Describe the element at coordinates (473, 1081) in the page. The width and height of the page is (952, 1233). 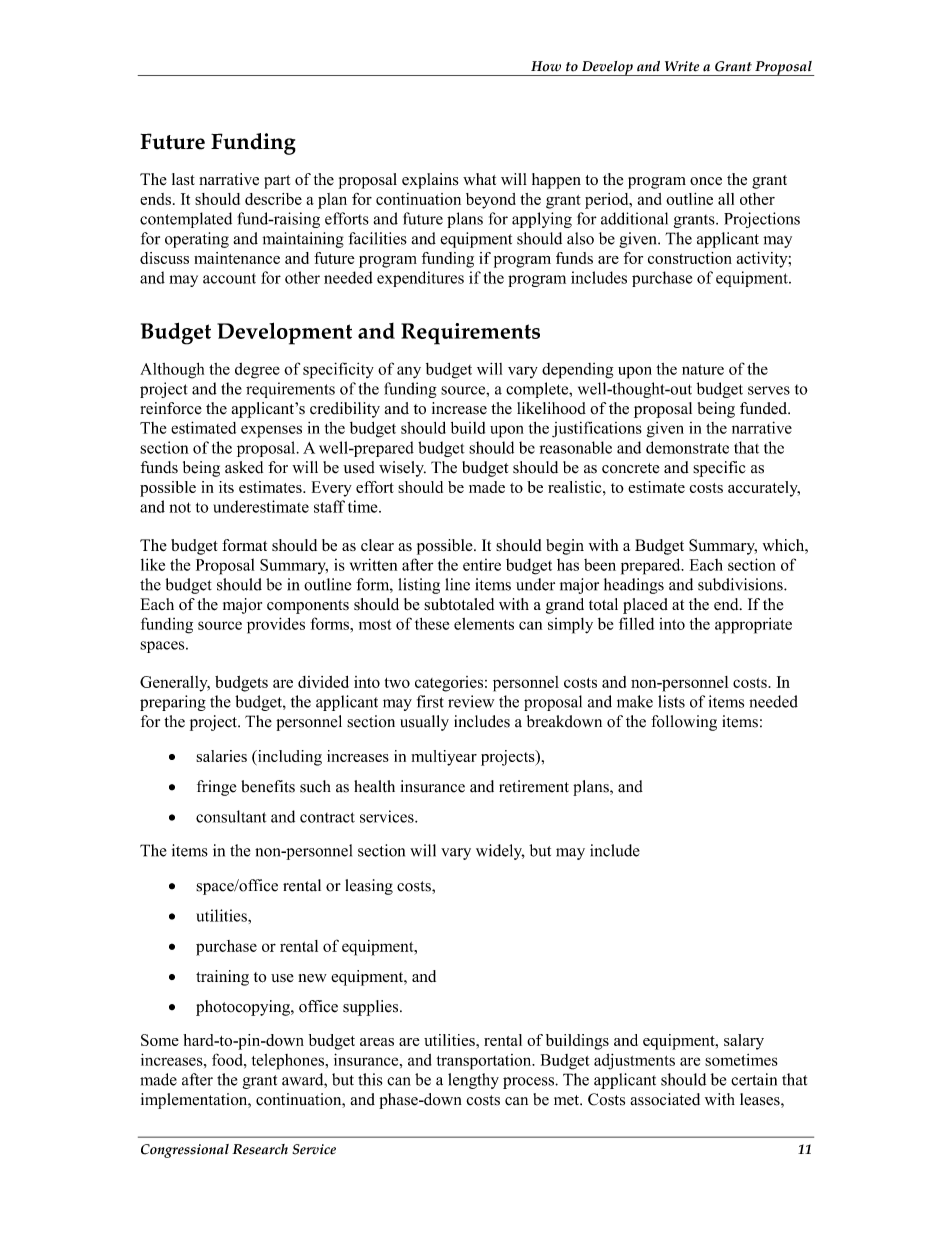
I see `lengthy` at that location.
